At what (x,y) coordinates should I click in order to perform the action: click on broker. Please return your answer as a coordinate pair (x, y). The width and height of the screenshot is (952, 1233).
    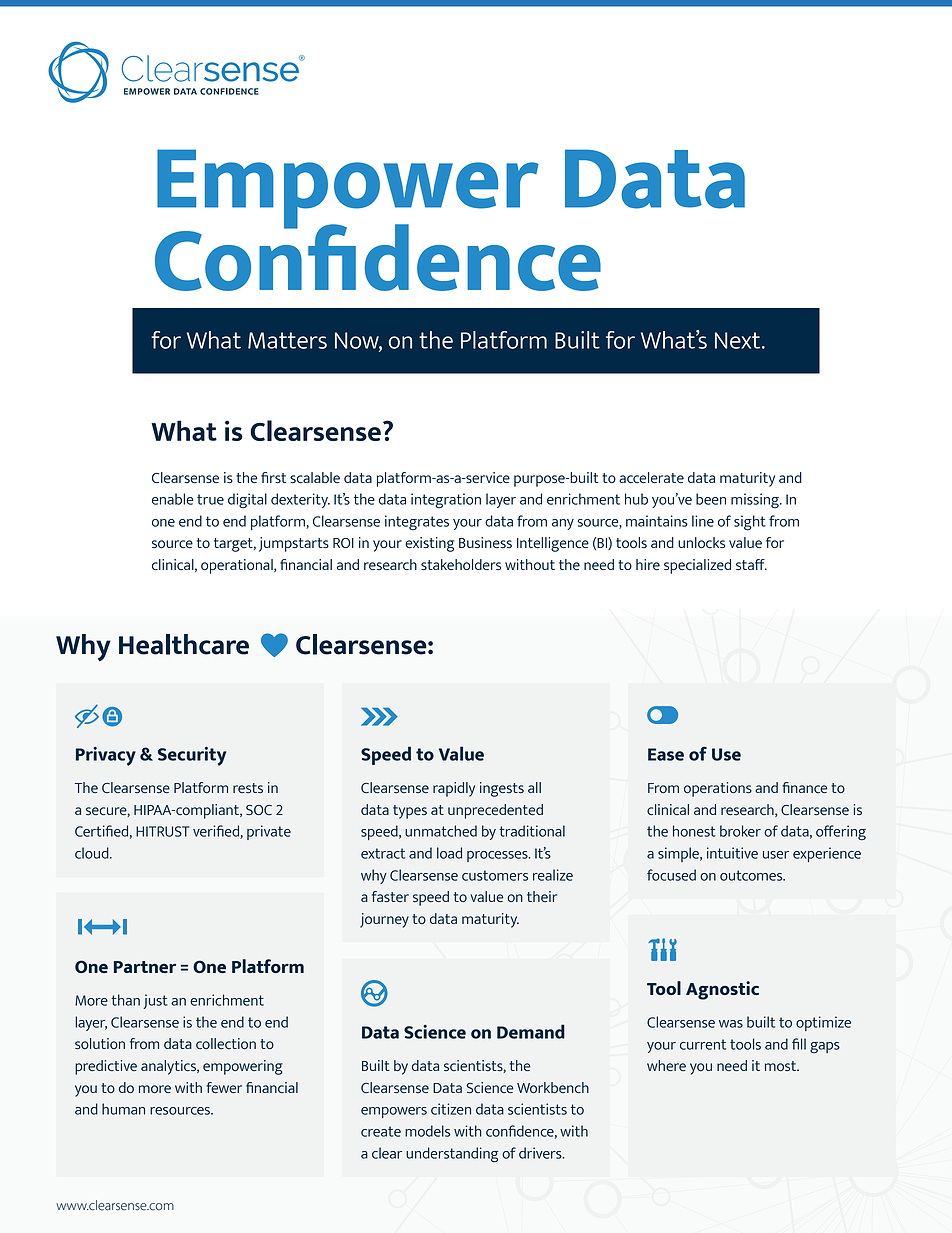
    Looking at the image, I should click on (740, 831).
